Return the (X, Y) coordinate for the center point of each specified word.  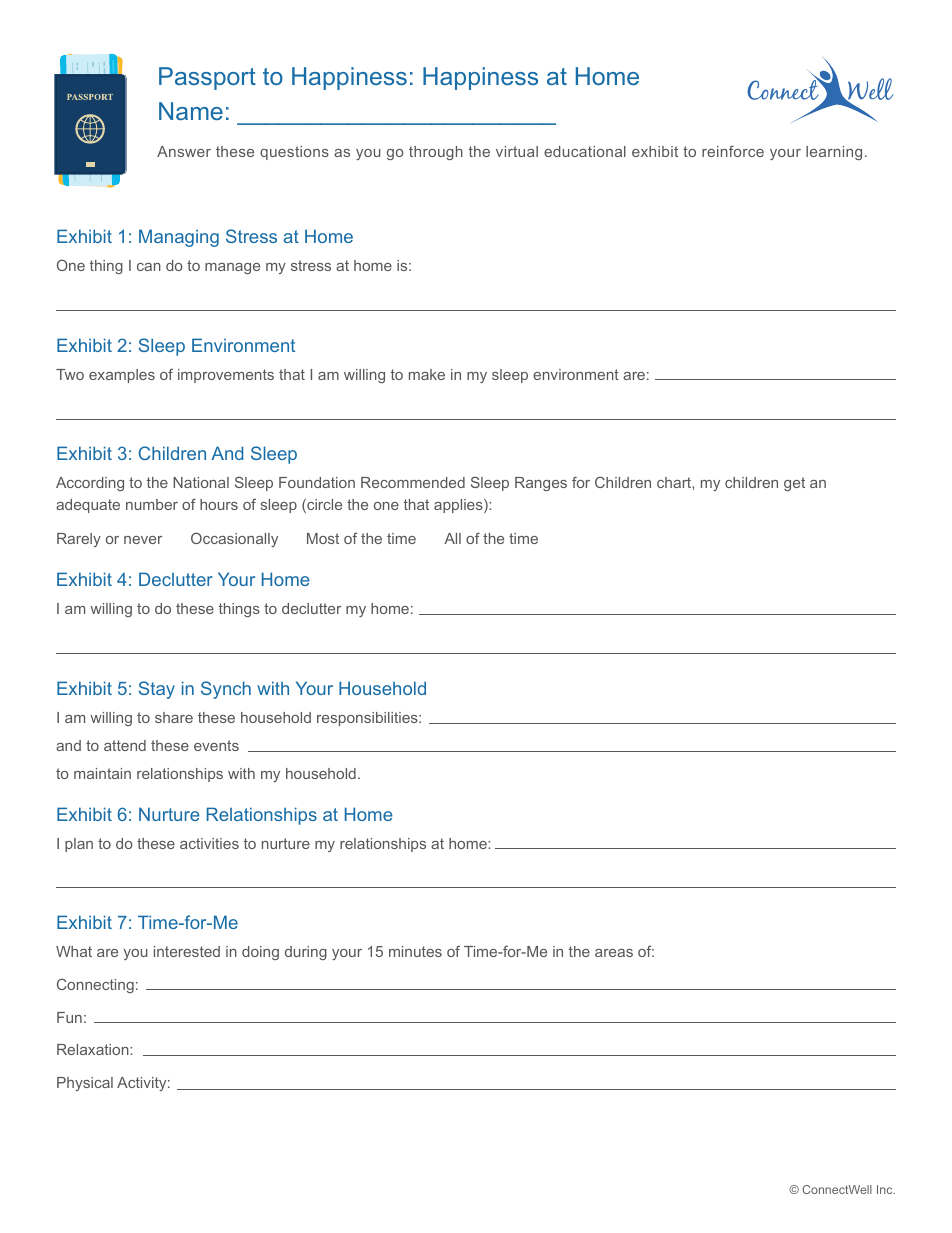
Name (191, 111)
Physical (85, 1084)
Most (323, 538)
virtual (517, 151)
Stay (157, 690)
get (794, 484)
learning (834, 153)
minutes (415, 951)
